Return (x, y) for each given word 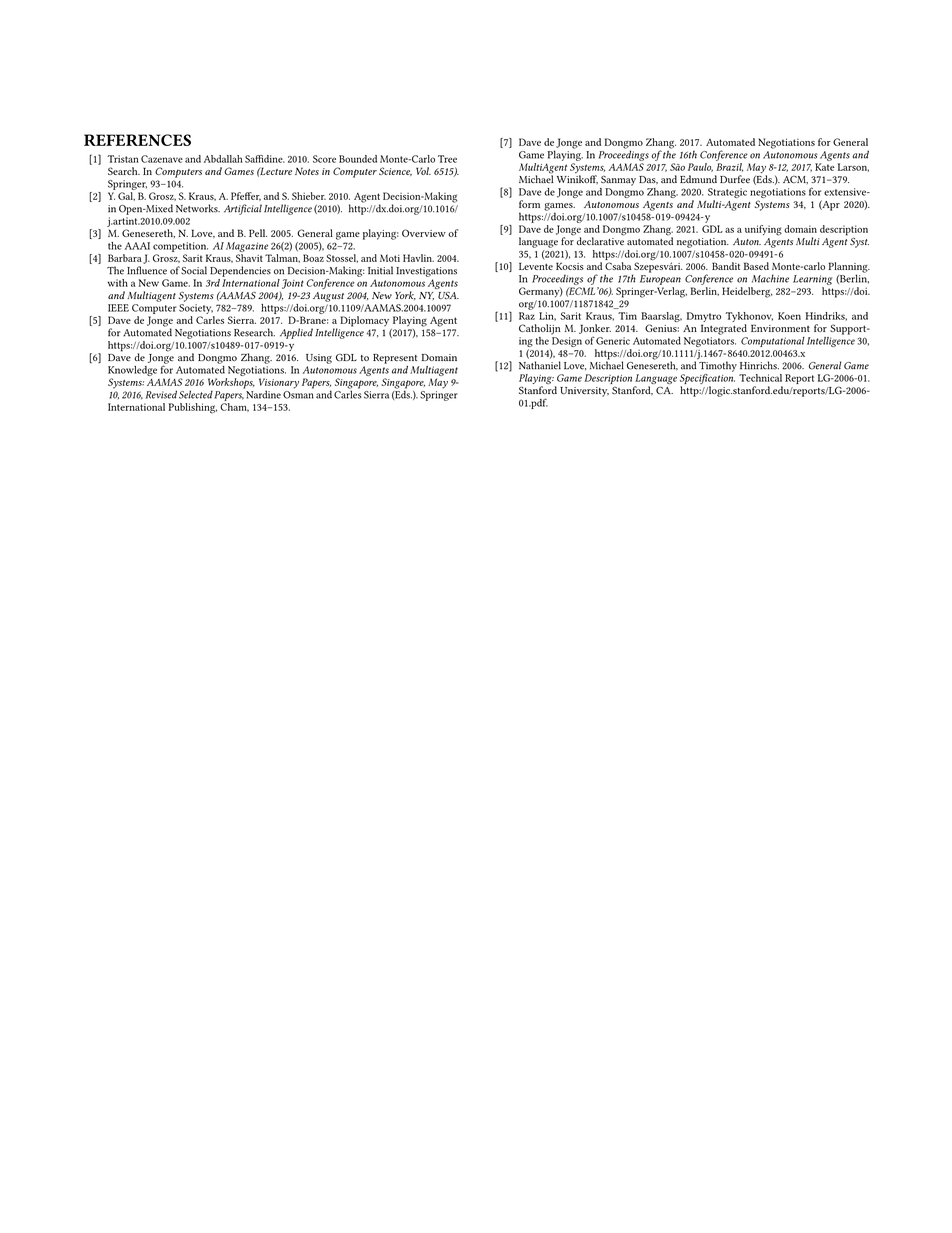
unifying (763, 230)
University (584, 392)
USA (448, 295)
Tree (447, 159)
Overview (424, 233)
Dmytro (704, 317)
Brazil (729, 167)
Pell (258, 233)
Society (196, 309)
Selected (196, 394)
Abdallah (223, 159)
